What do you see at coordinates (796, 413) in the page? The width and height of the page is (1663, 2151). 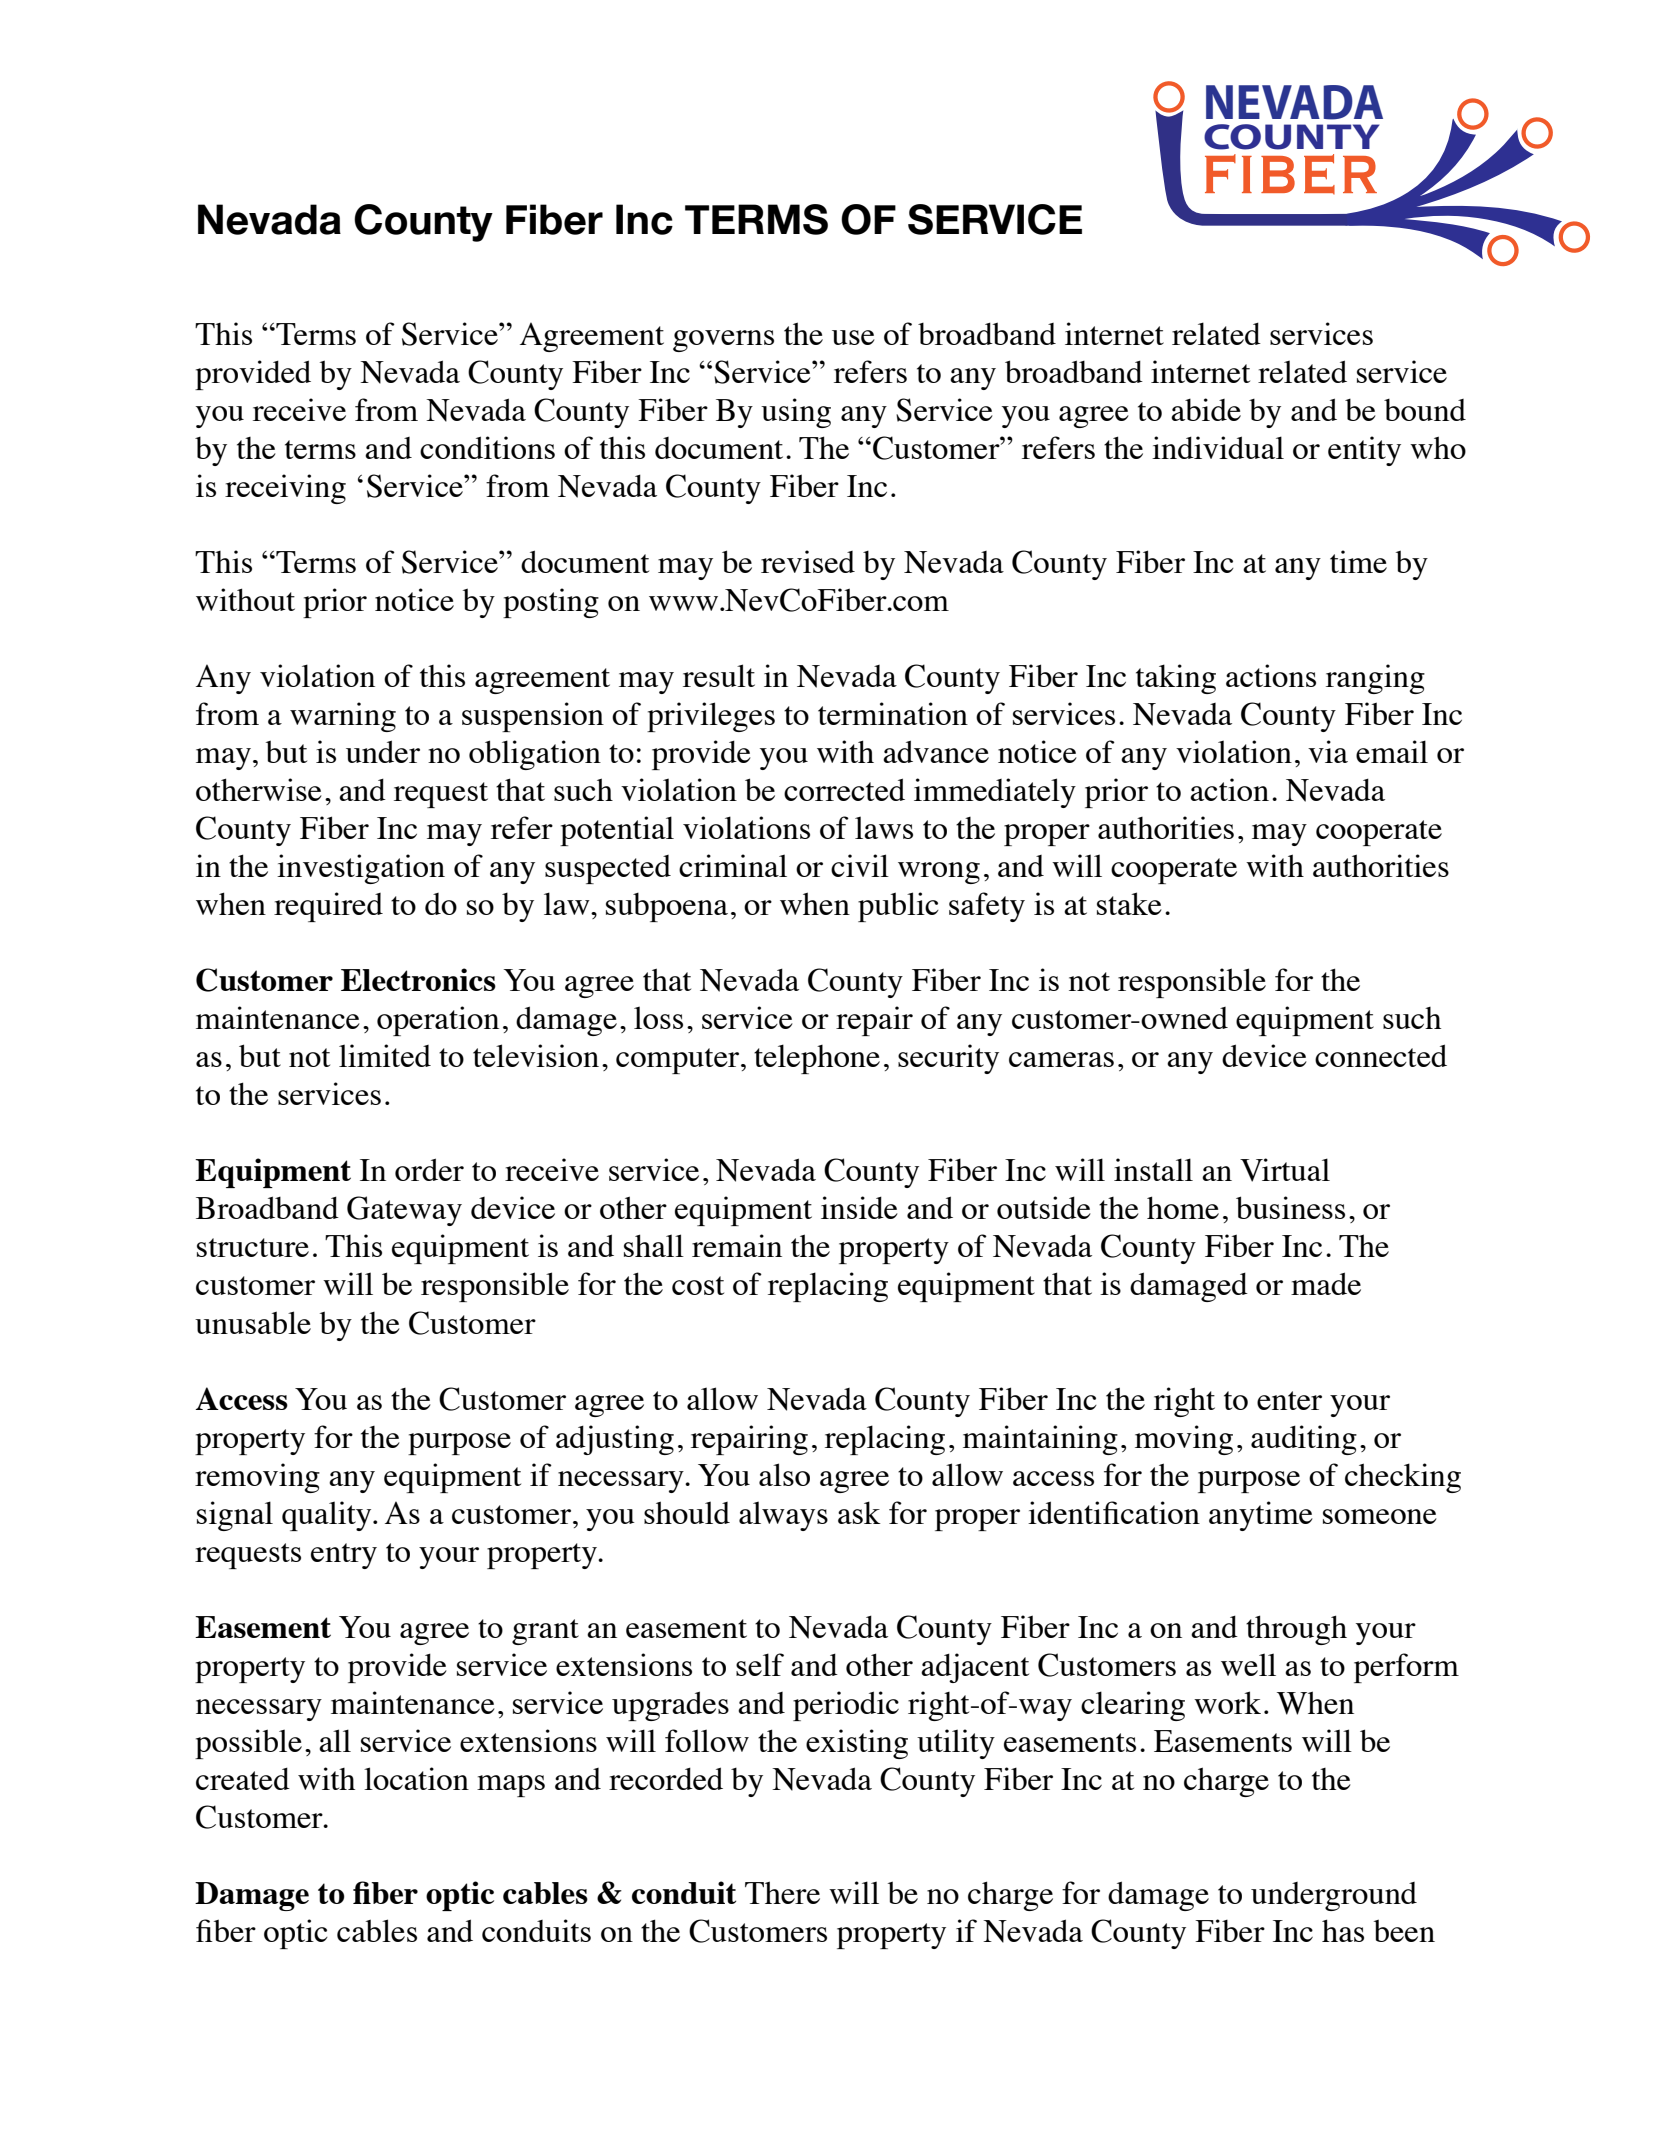 I see `using` at bounding box center [796, 413].
